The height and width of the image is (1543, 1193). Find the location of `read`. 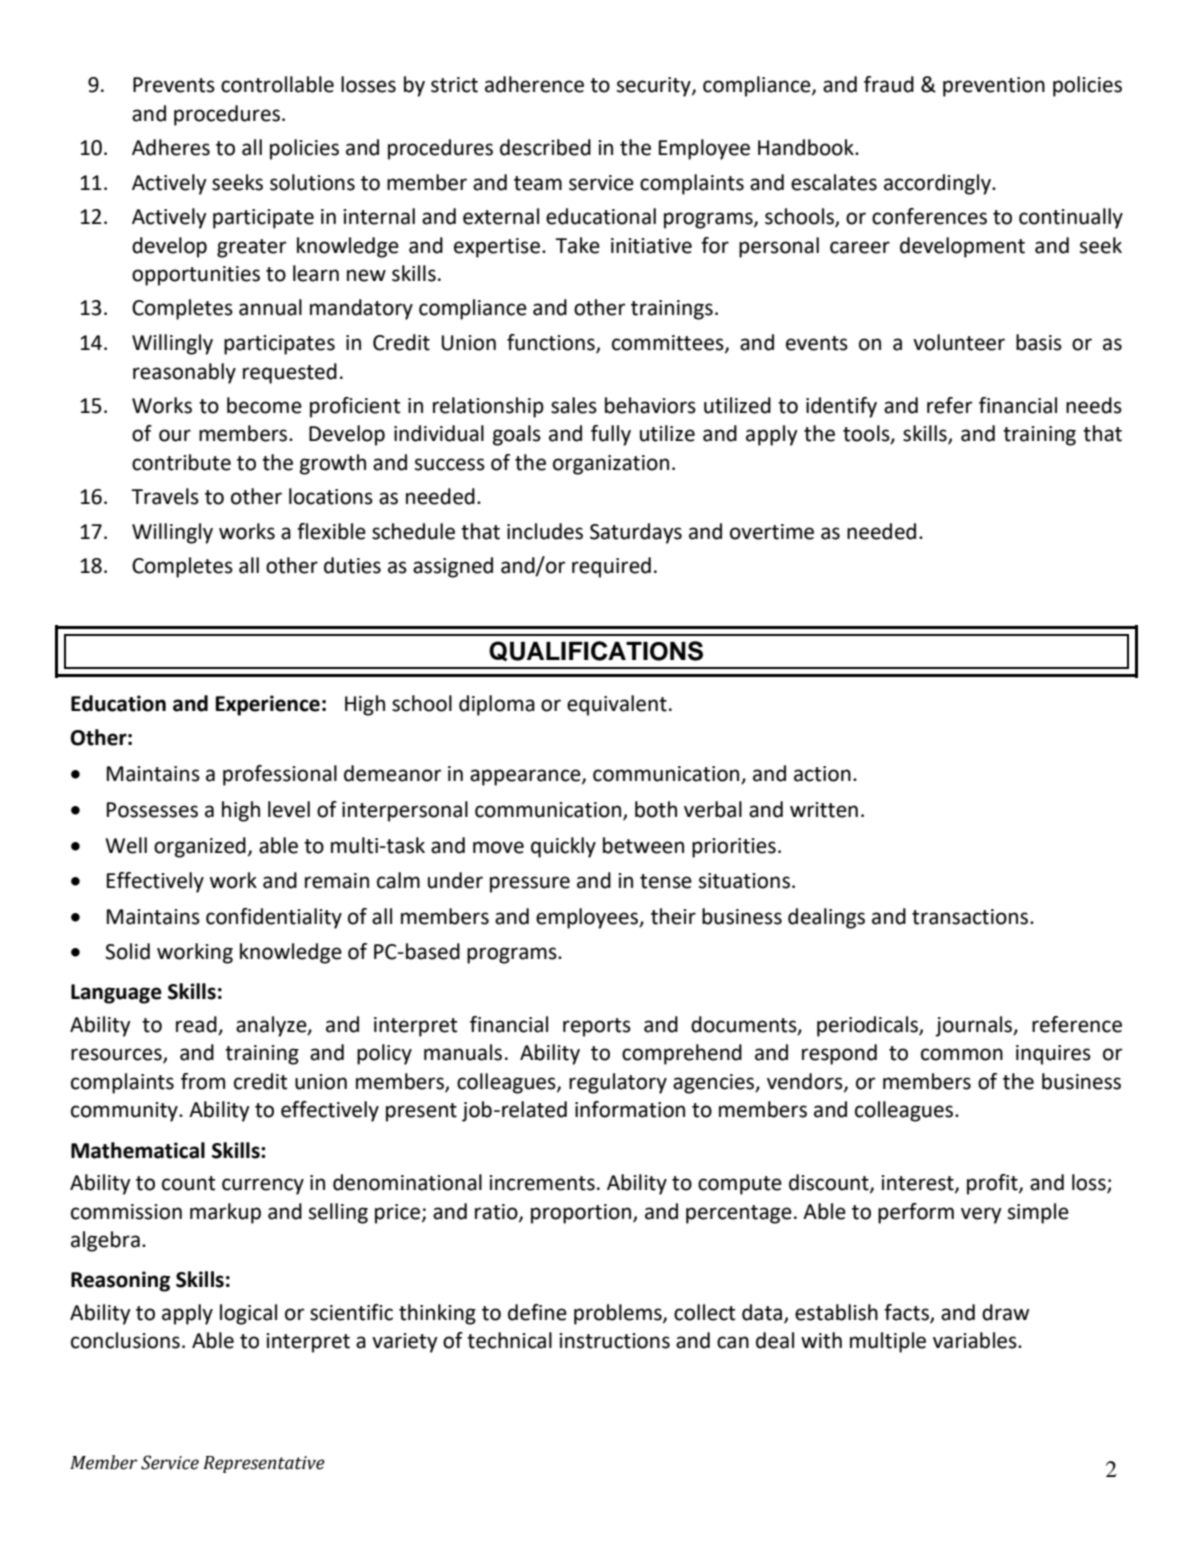

read is located at coordinates (196, 1024).
